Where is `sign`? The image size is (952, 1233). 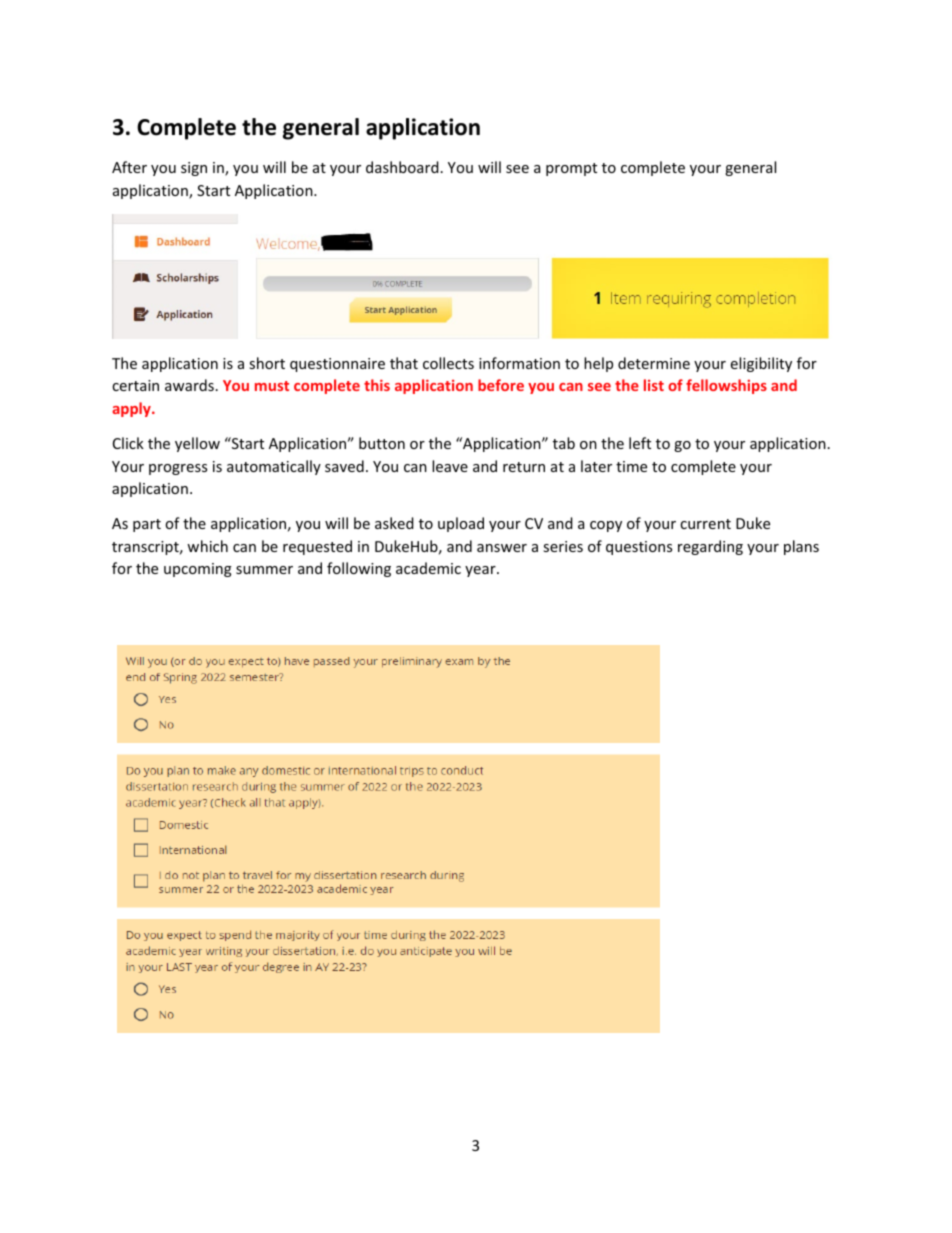 sign is located at coordinates (194, 169).
